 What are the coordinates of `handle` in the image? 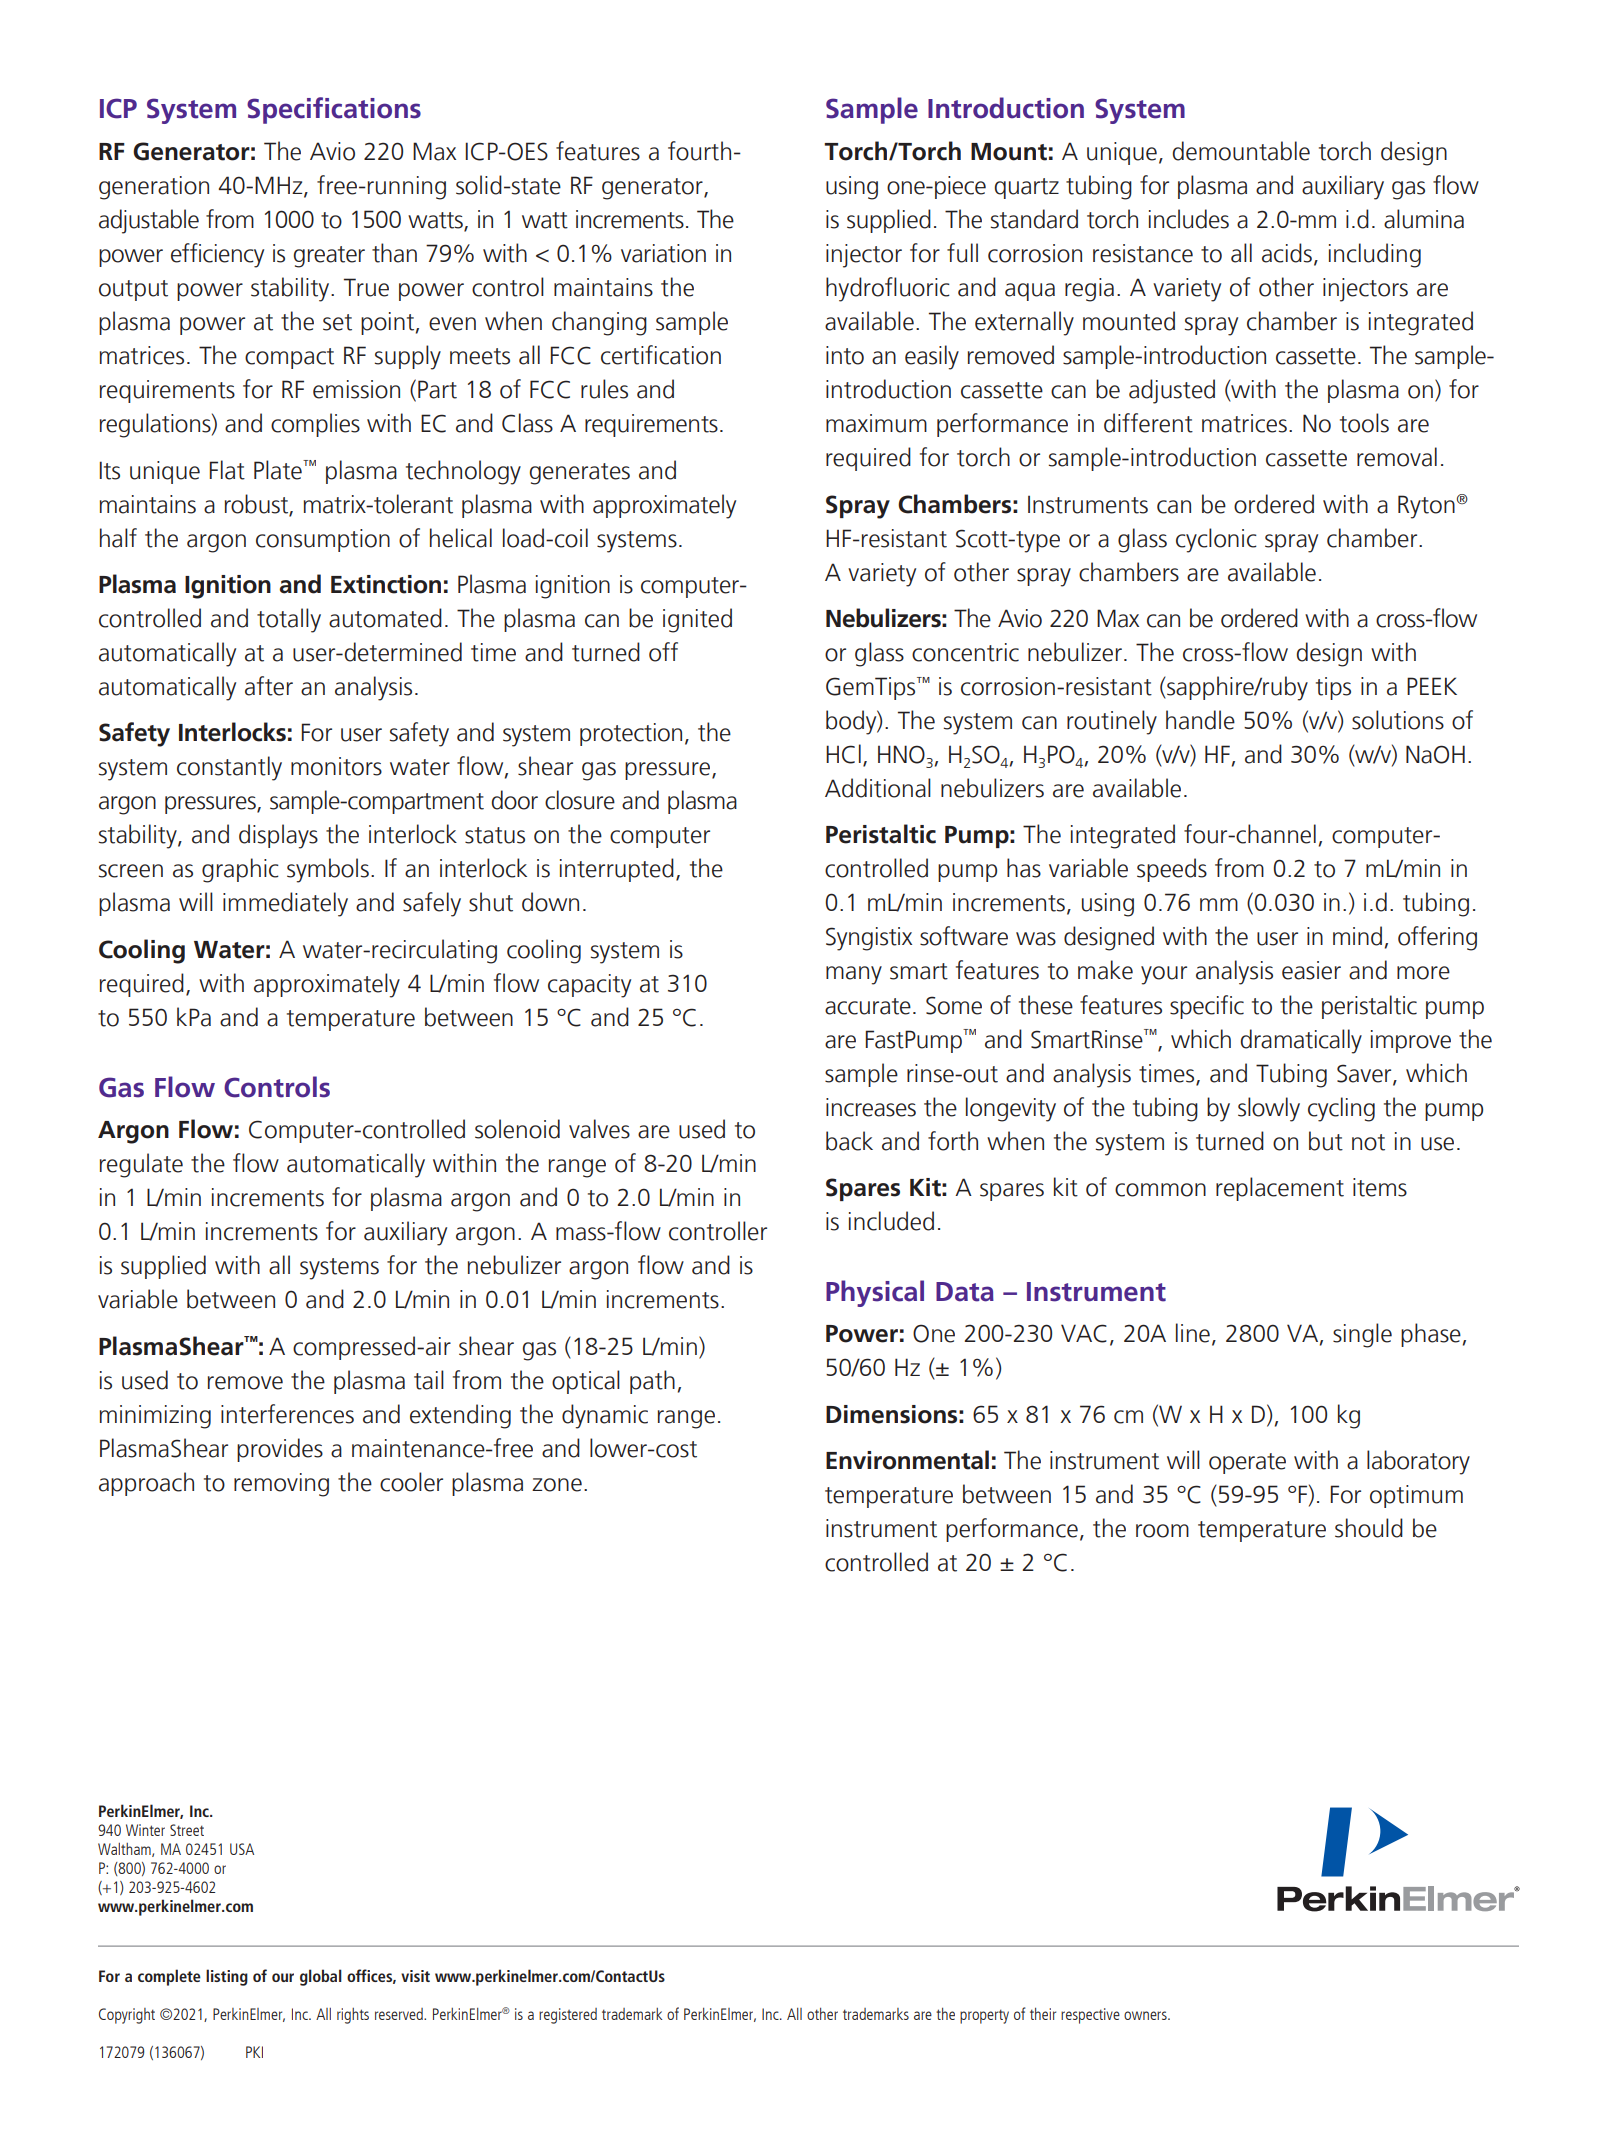 It's located at (1200, 720).
